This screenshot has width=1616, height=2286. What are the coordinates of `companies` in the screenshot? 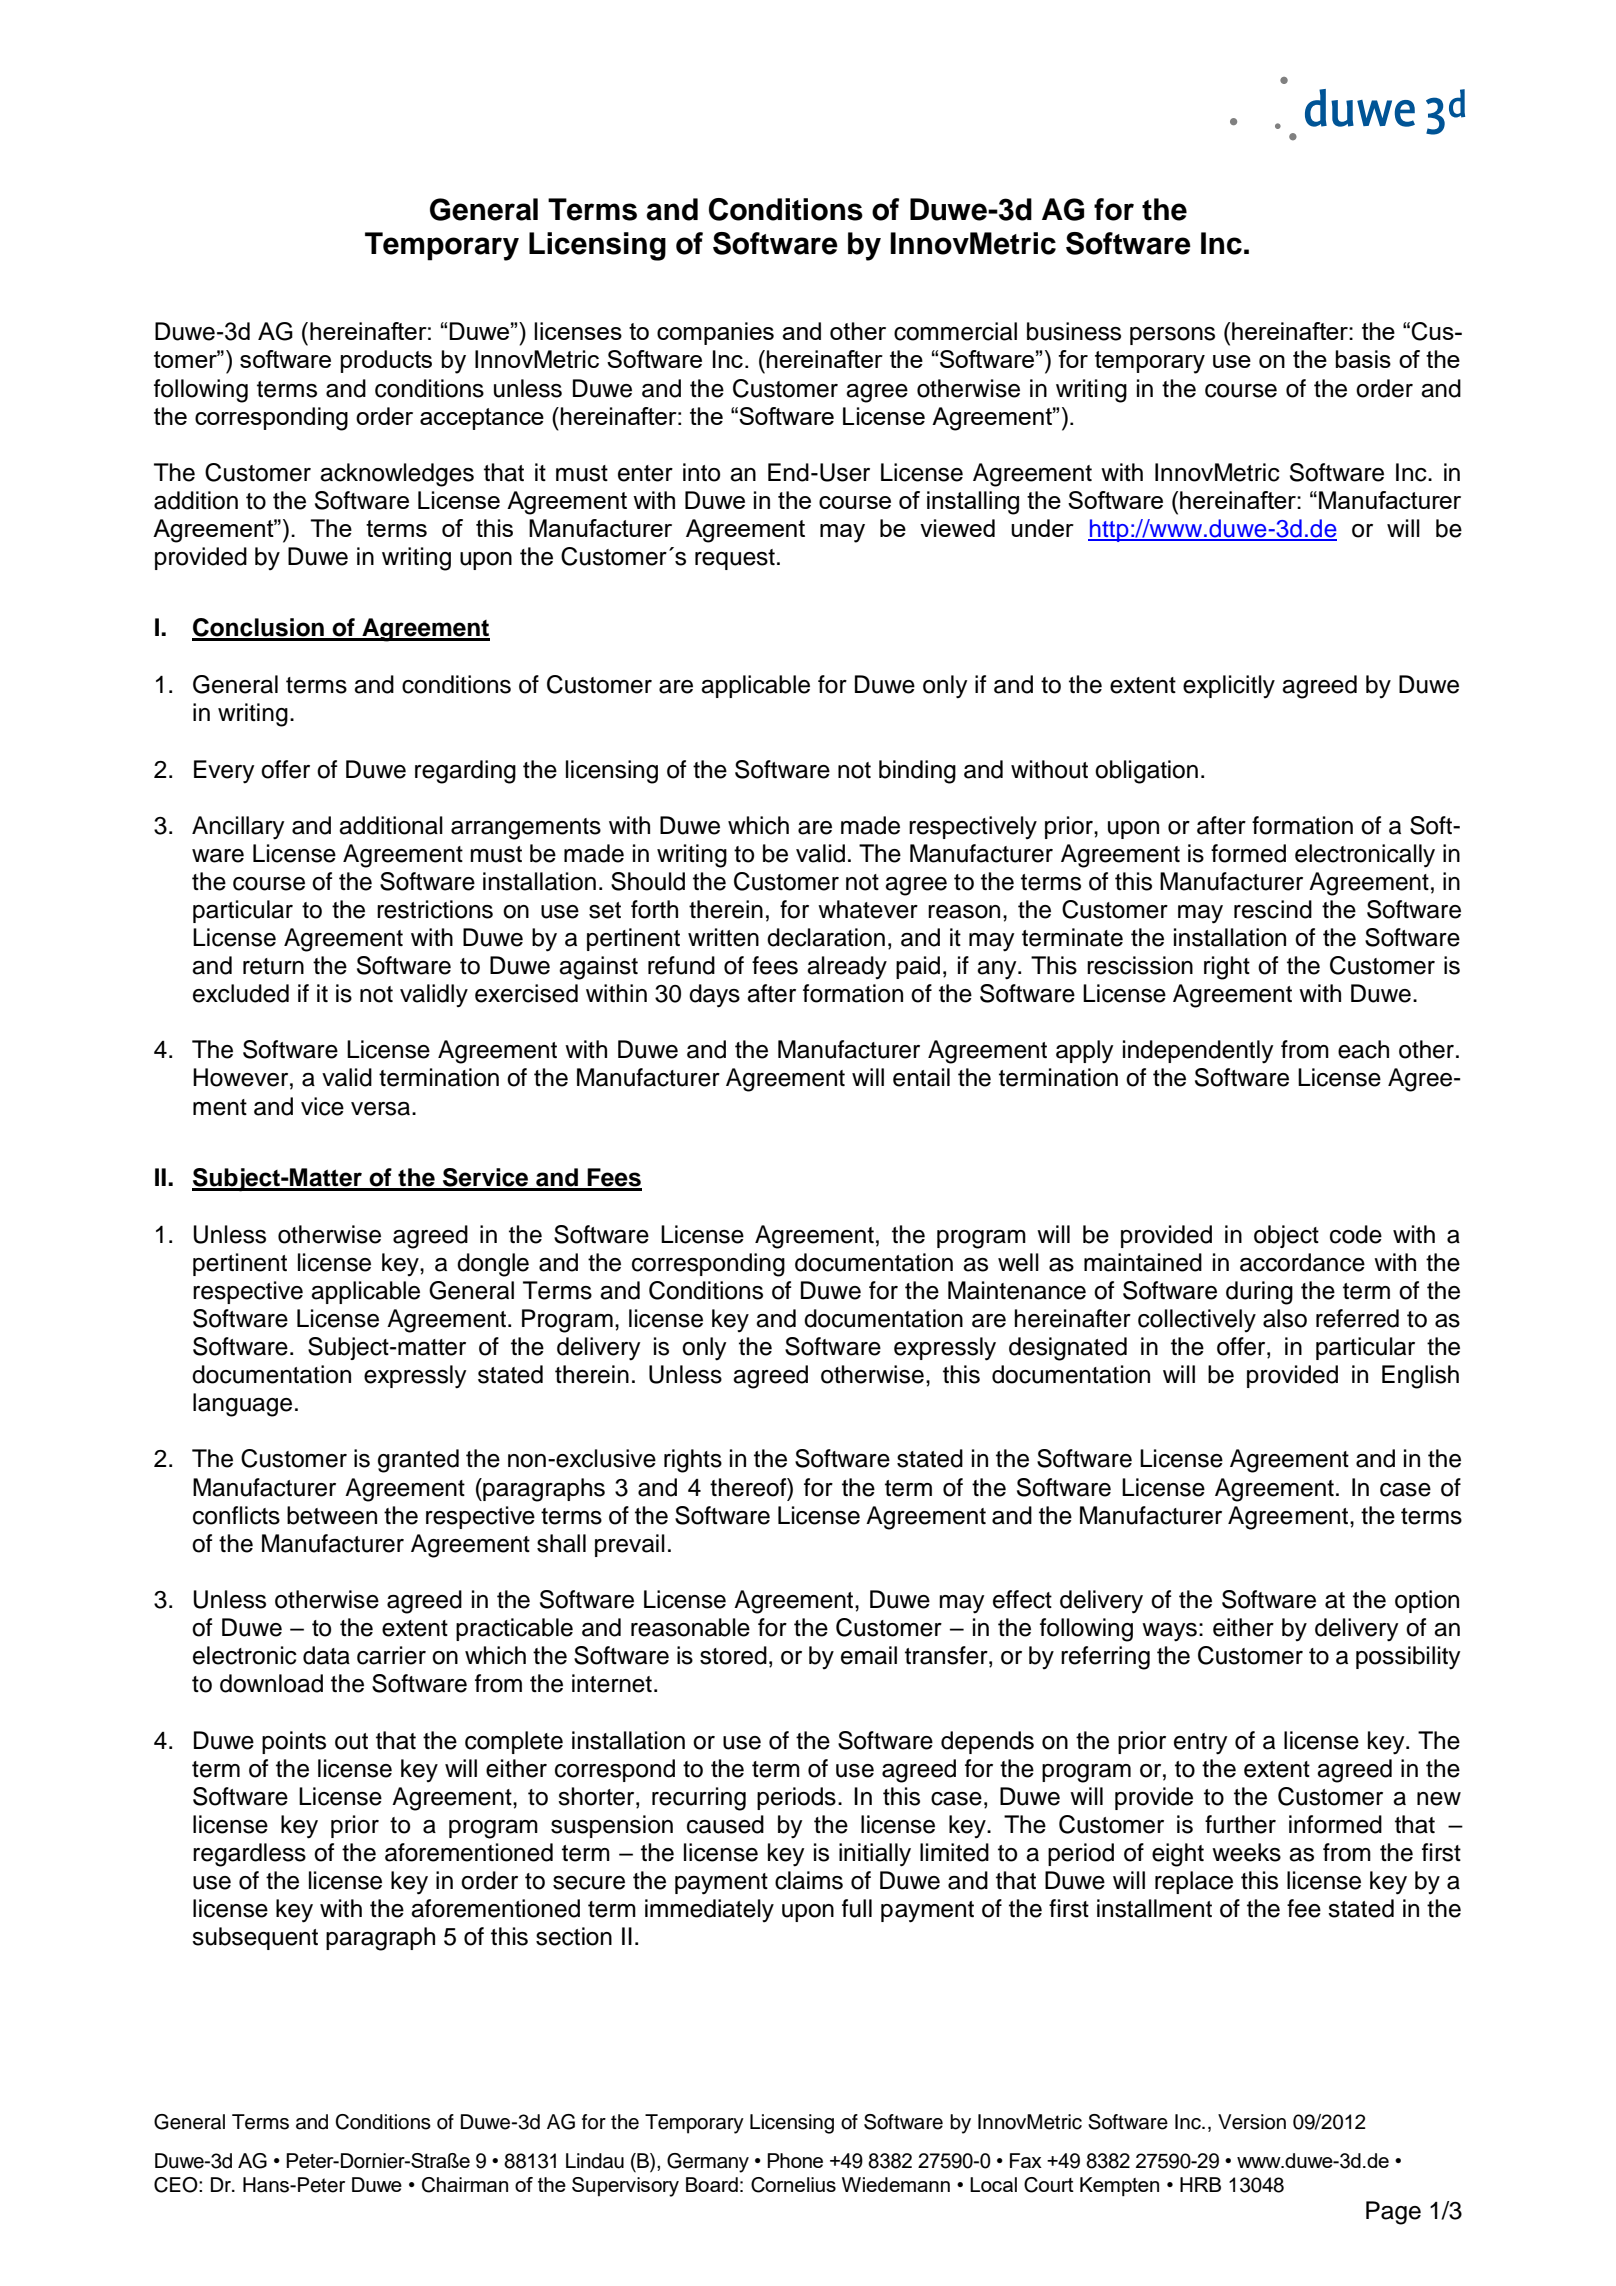 It's located at (715, 333).
